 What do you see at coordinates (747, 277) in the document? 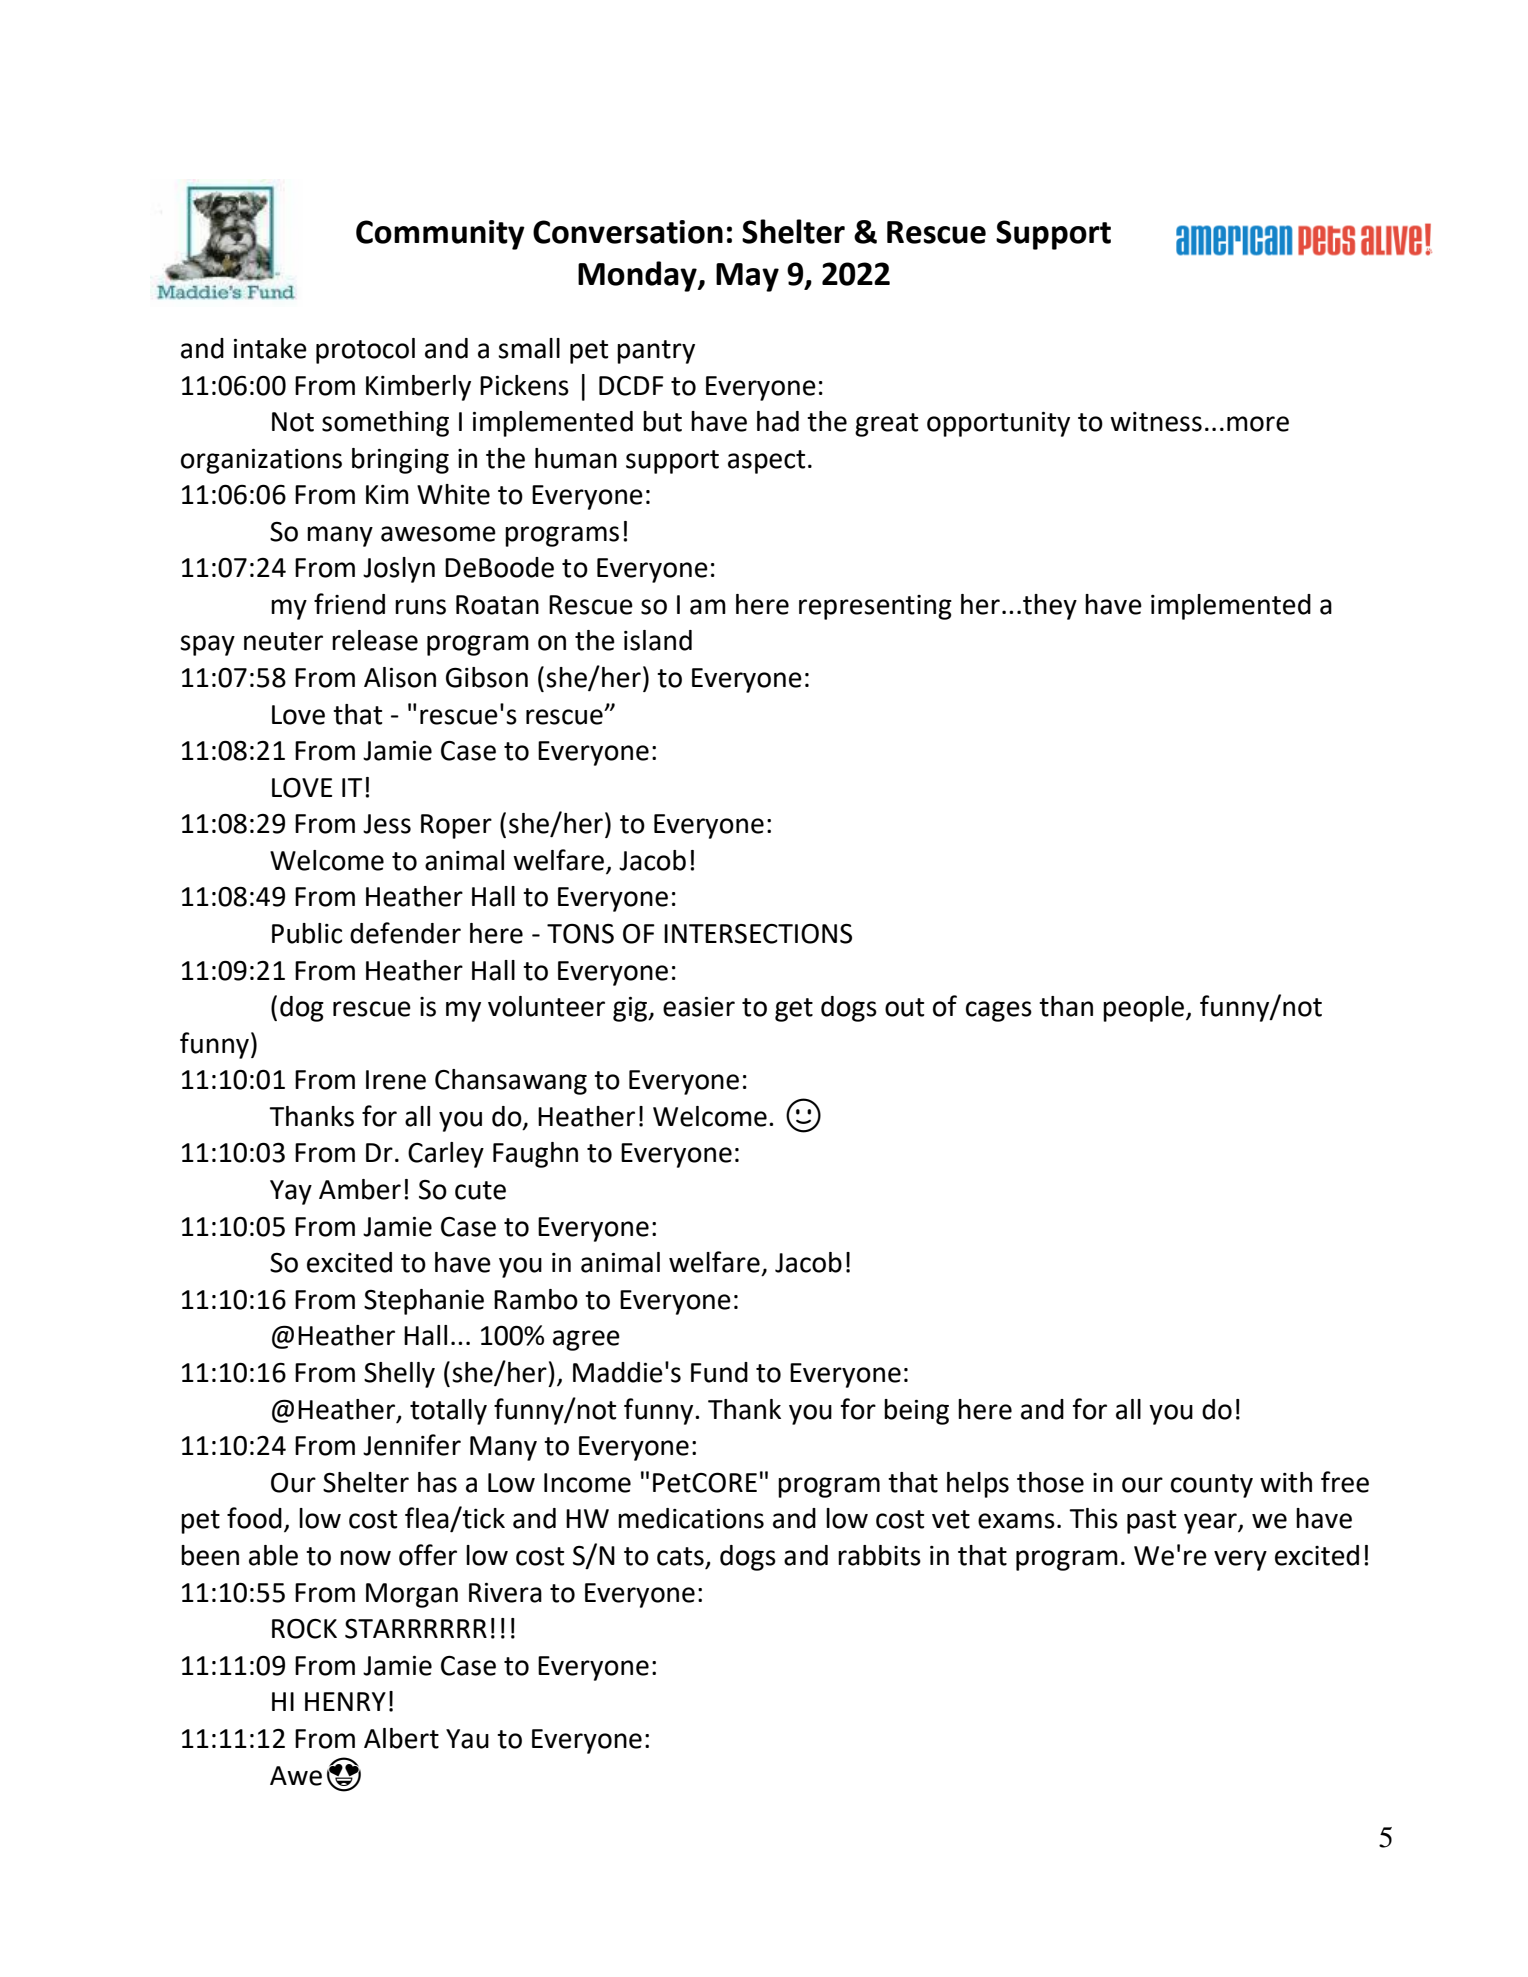
I see `May` at bounding box center [747, 277].
